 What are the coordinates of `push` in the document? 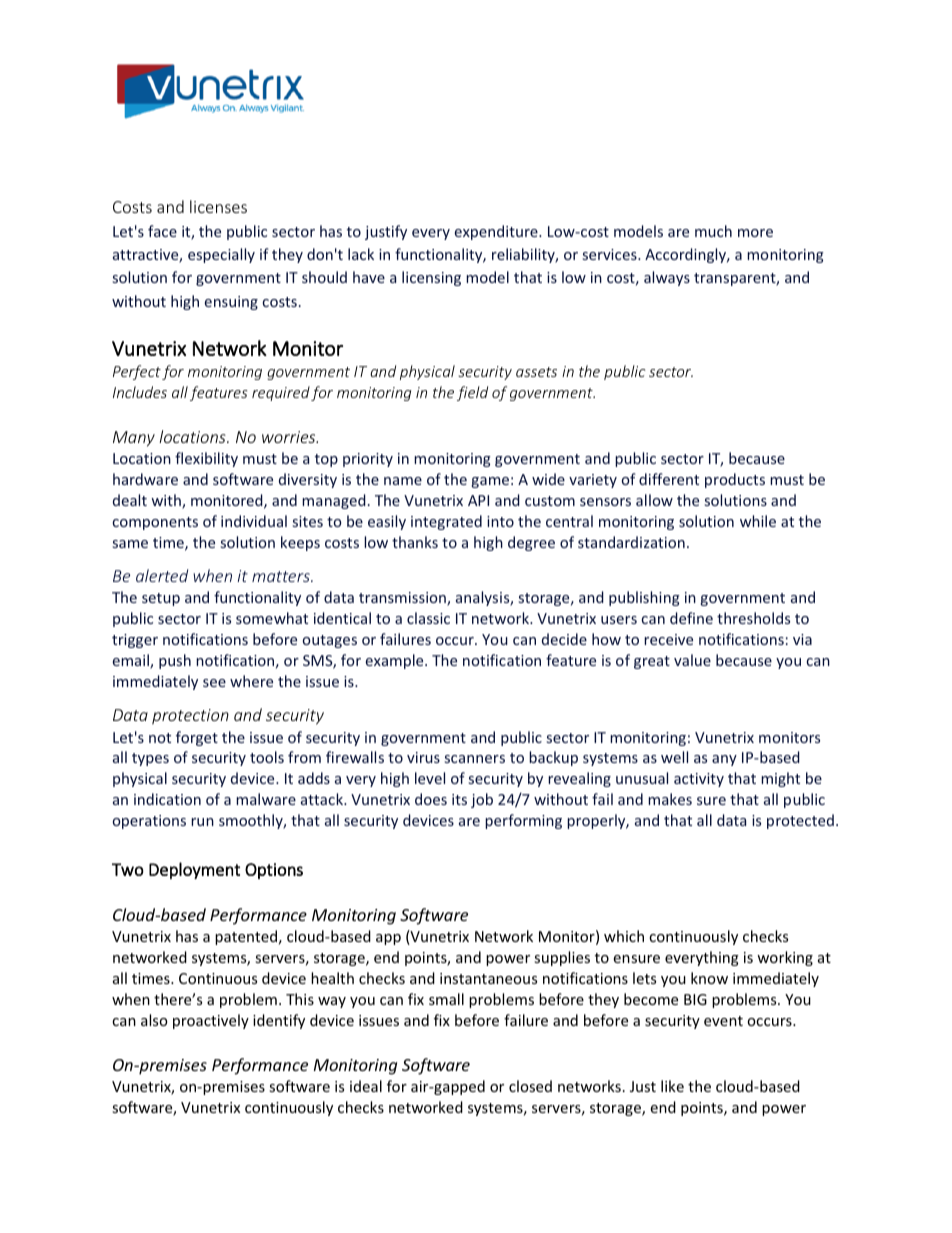 It's located at (175, 661).
